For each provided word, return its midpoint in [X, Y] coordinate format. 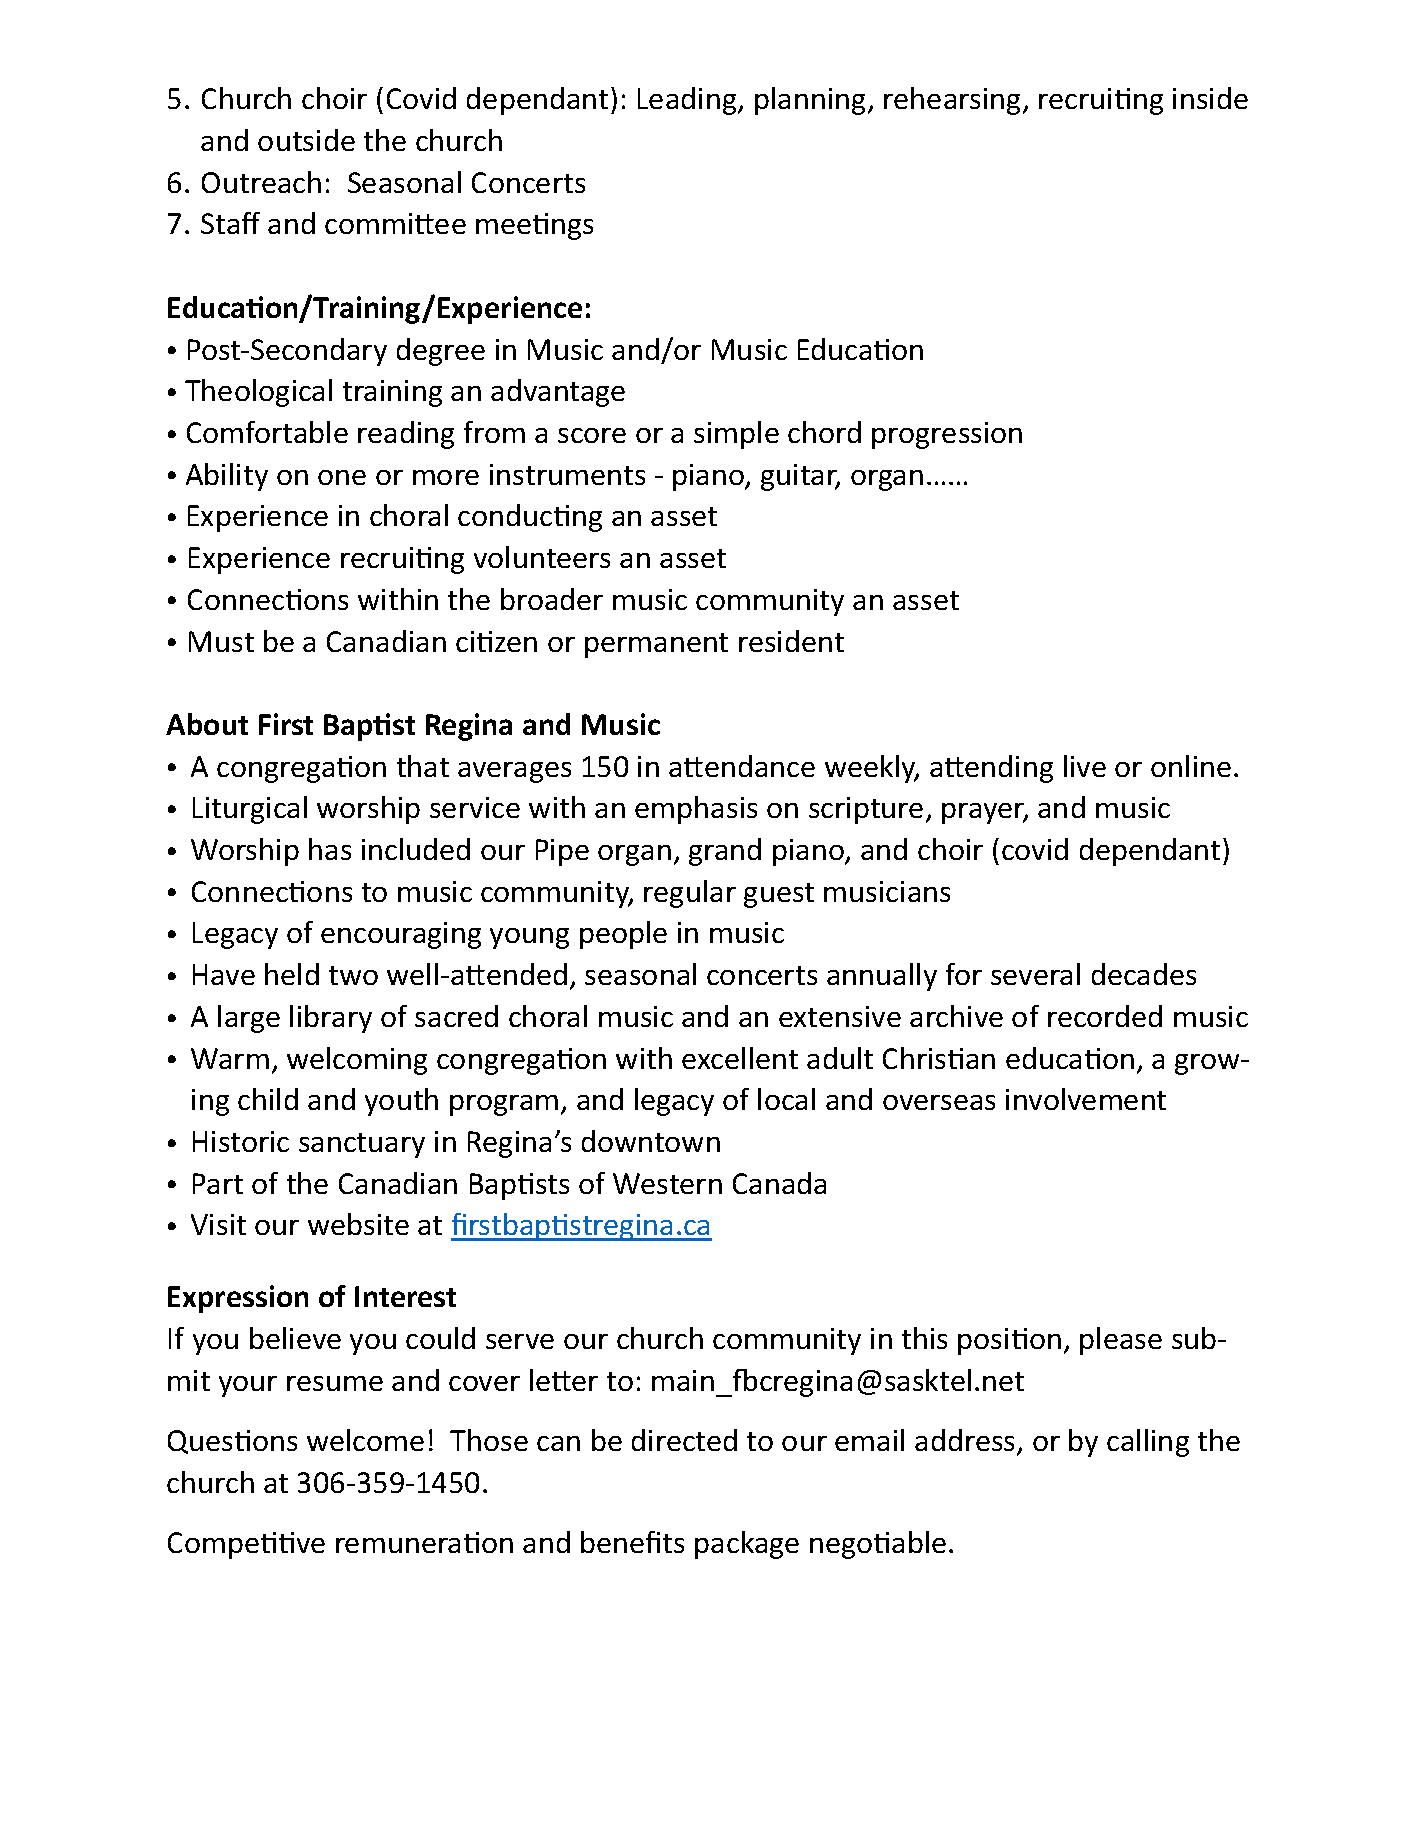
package [747, 1545]
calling [1148, 1443]
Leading [688, 101]
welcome [365, 1440]
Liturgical [250, 810]
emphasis [696, 810]
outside [306, 140]
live [1085, 766]
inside [1210, 98]
